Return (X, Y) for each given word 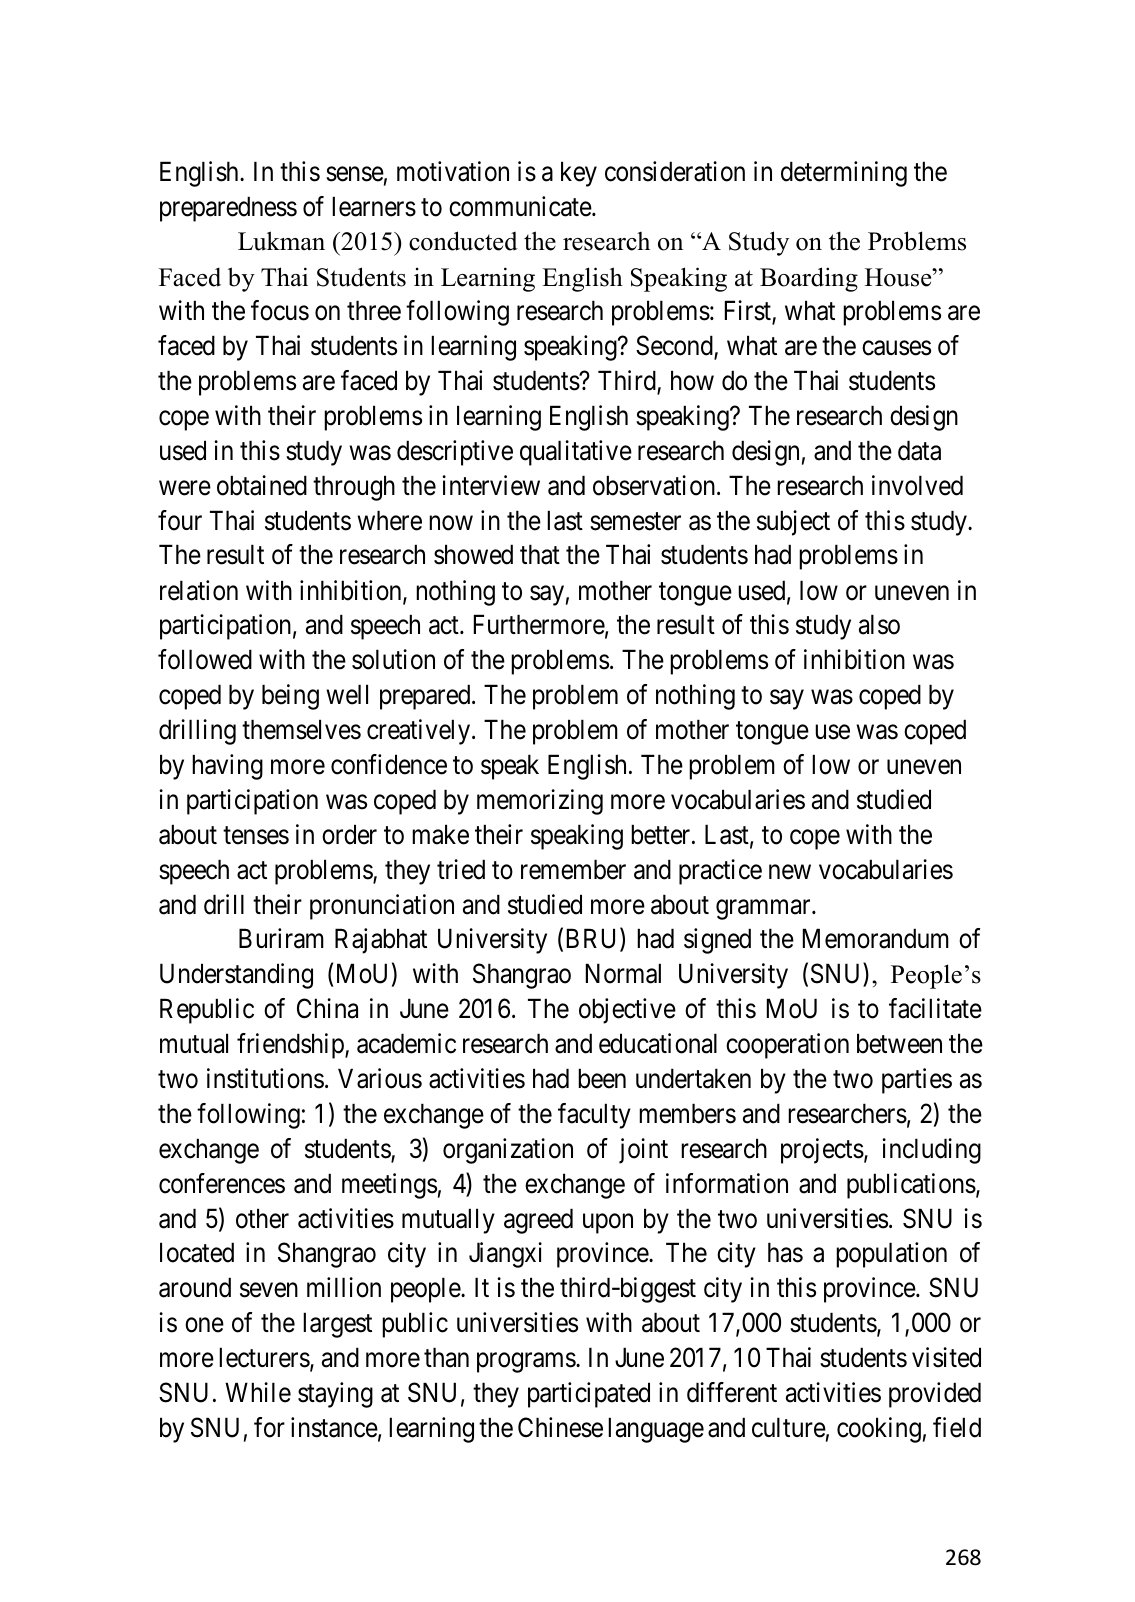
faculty (594, 1116)
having (227, 767)
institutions (265, 1078)
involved (917, 485)
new (790, 872)
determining (844, 174)
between (899, 1043)
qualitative (576, 453)
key (579, 174)
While (258, 1392)
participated (589, 1395)
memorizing (540, 802)
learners (374, 206)
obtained (262, 485)
